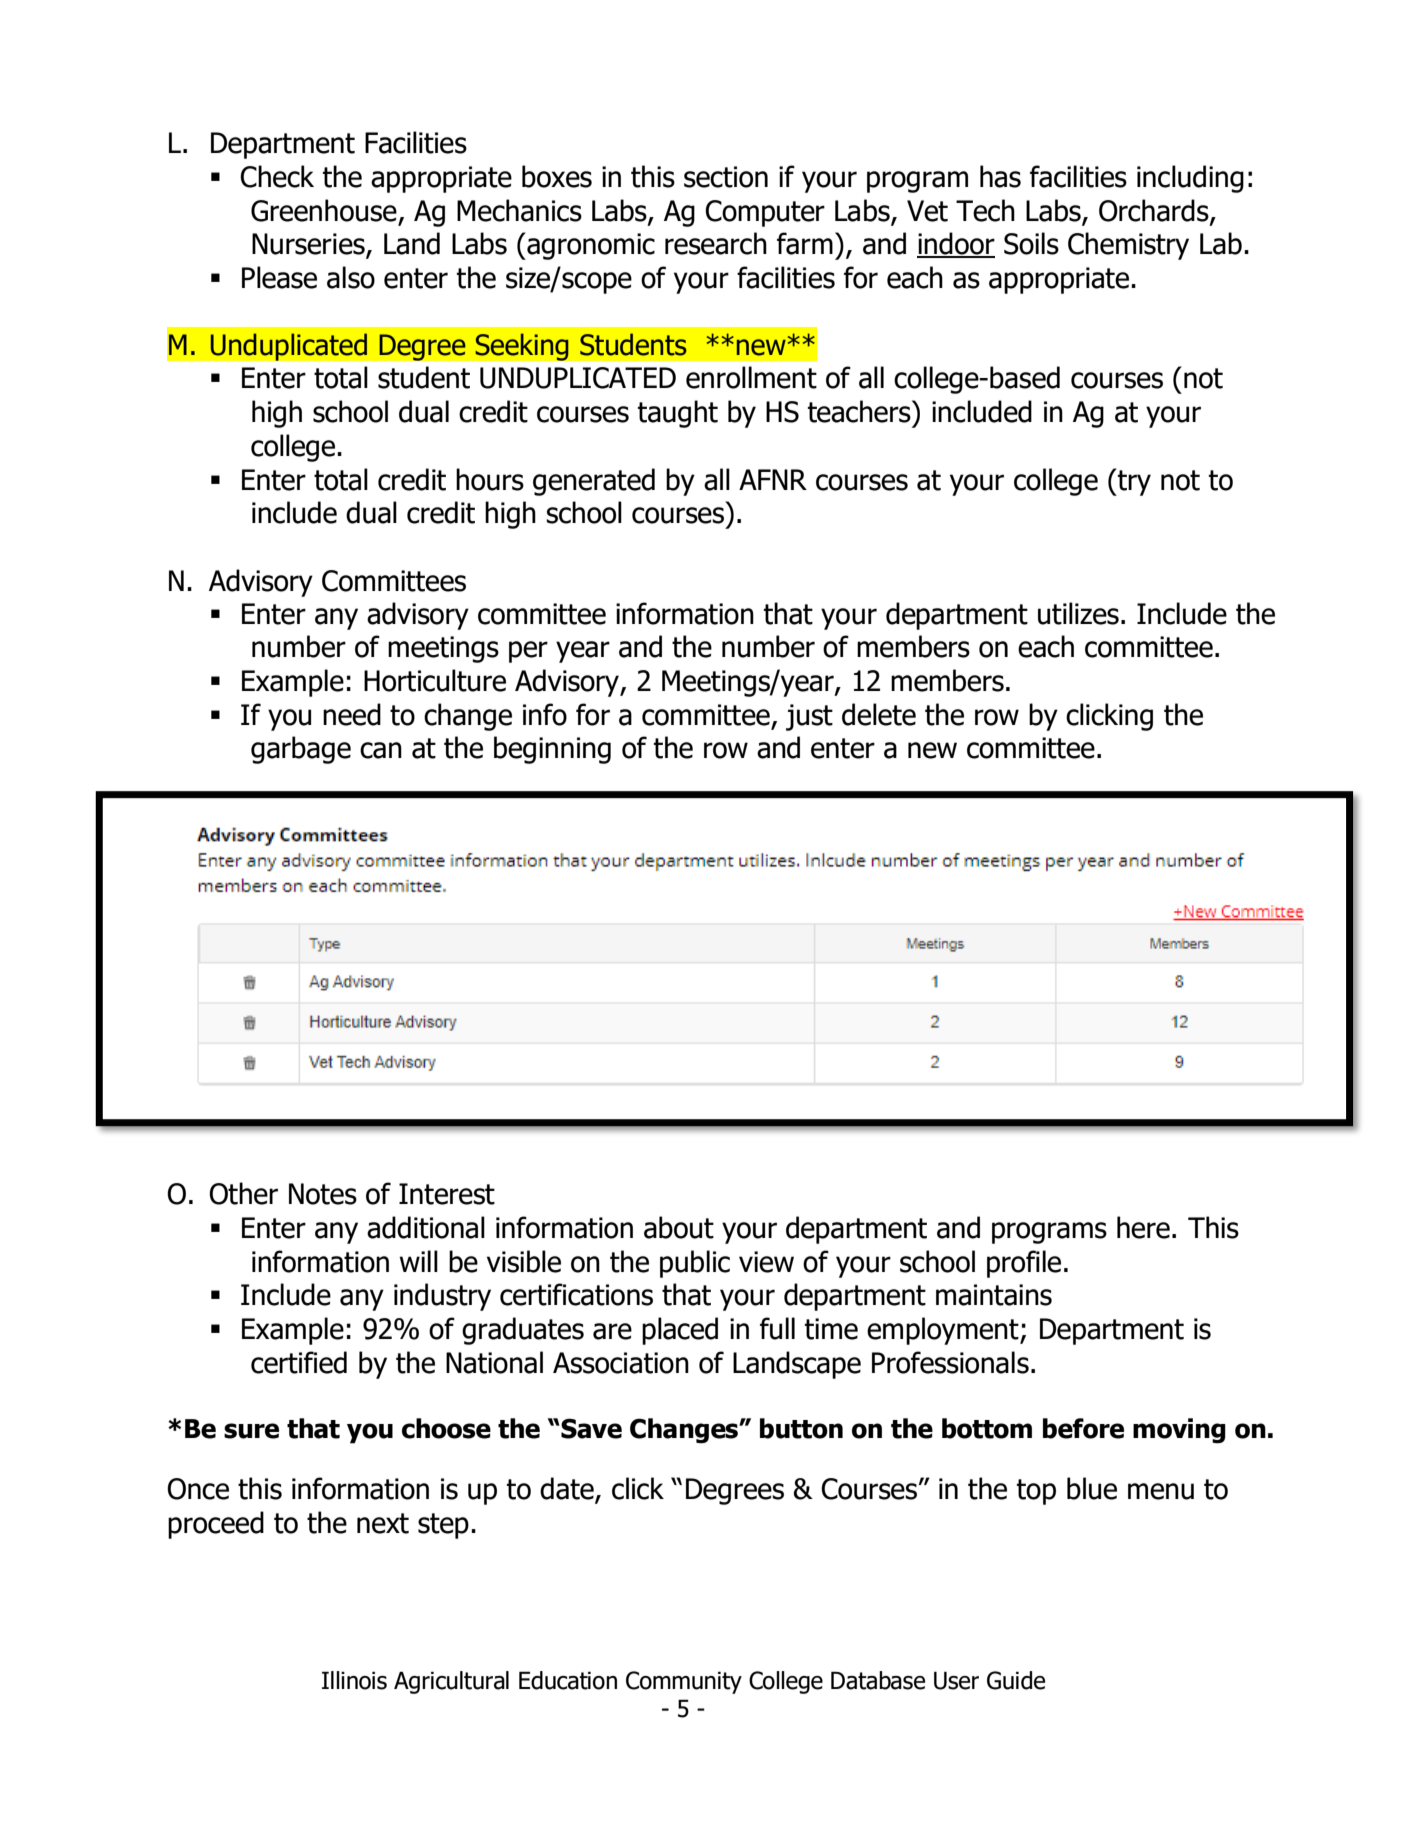 The height and width of the page is (1838, 1421). Describe the element at coordinates (1024, 1264) in the page. I see `profile` at that location.
